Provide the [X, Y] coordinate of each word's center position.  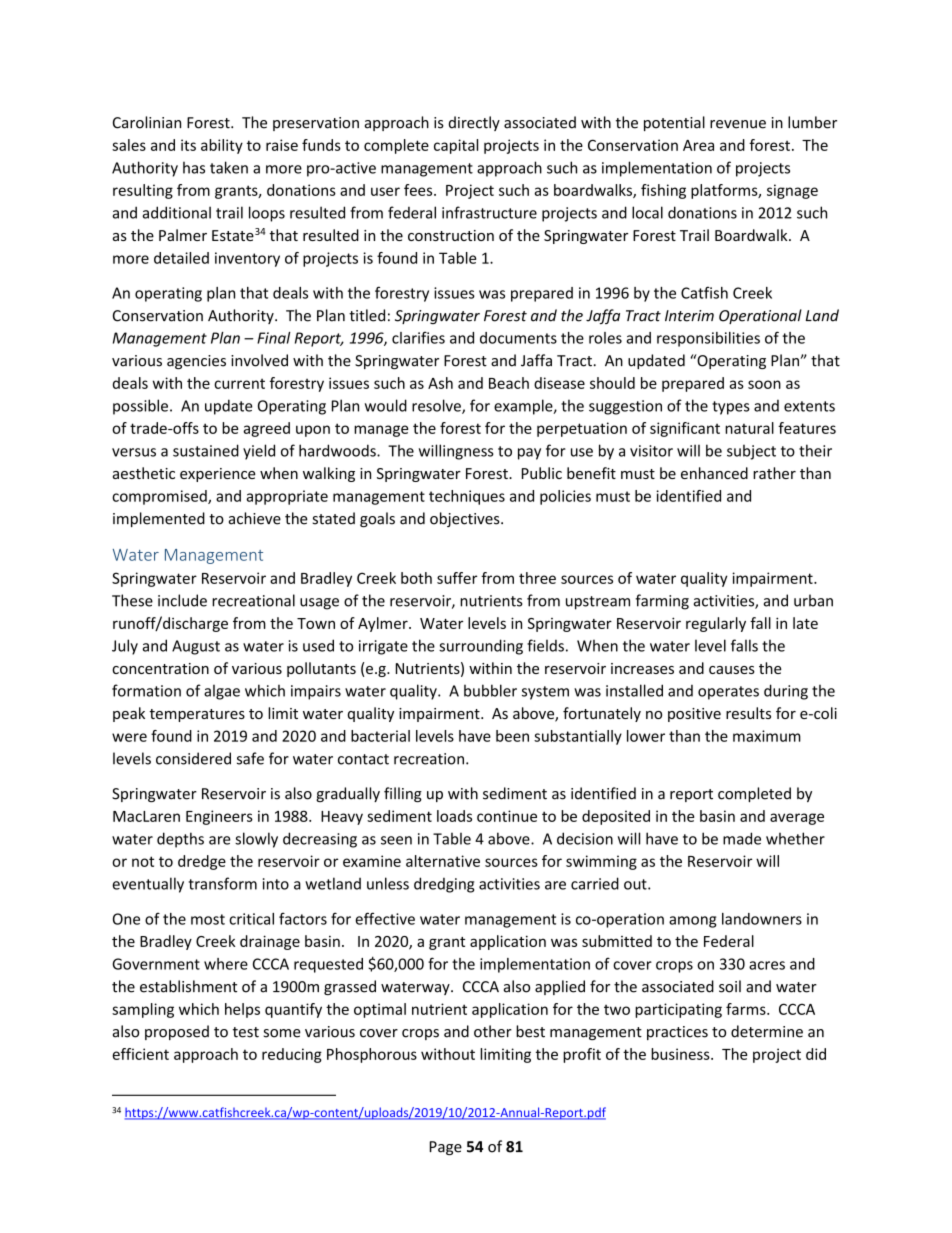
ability [222, 146]
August [196, 647]
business [681, 1054]
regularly [716, 624]
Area [698, 145]
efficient [140, 1054]
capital [456, 146]
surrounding [481, 647]
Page [446, 1148]
